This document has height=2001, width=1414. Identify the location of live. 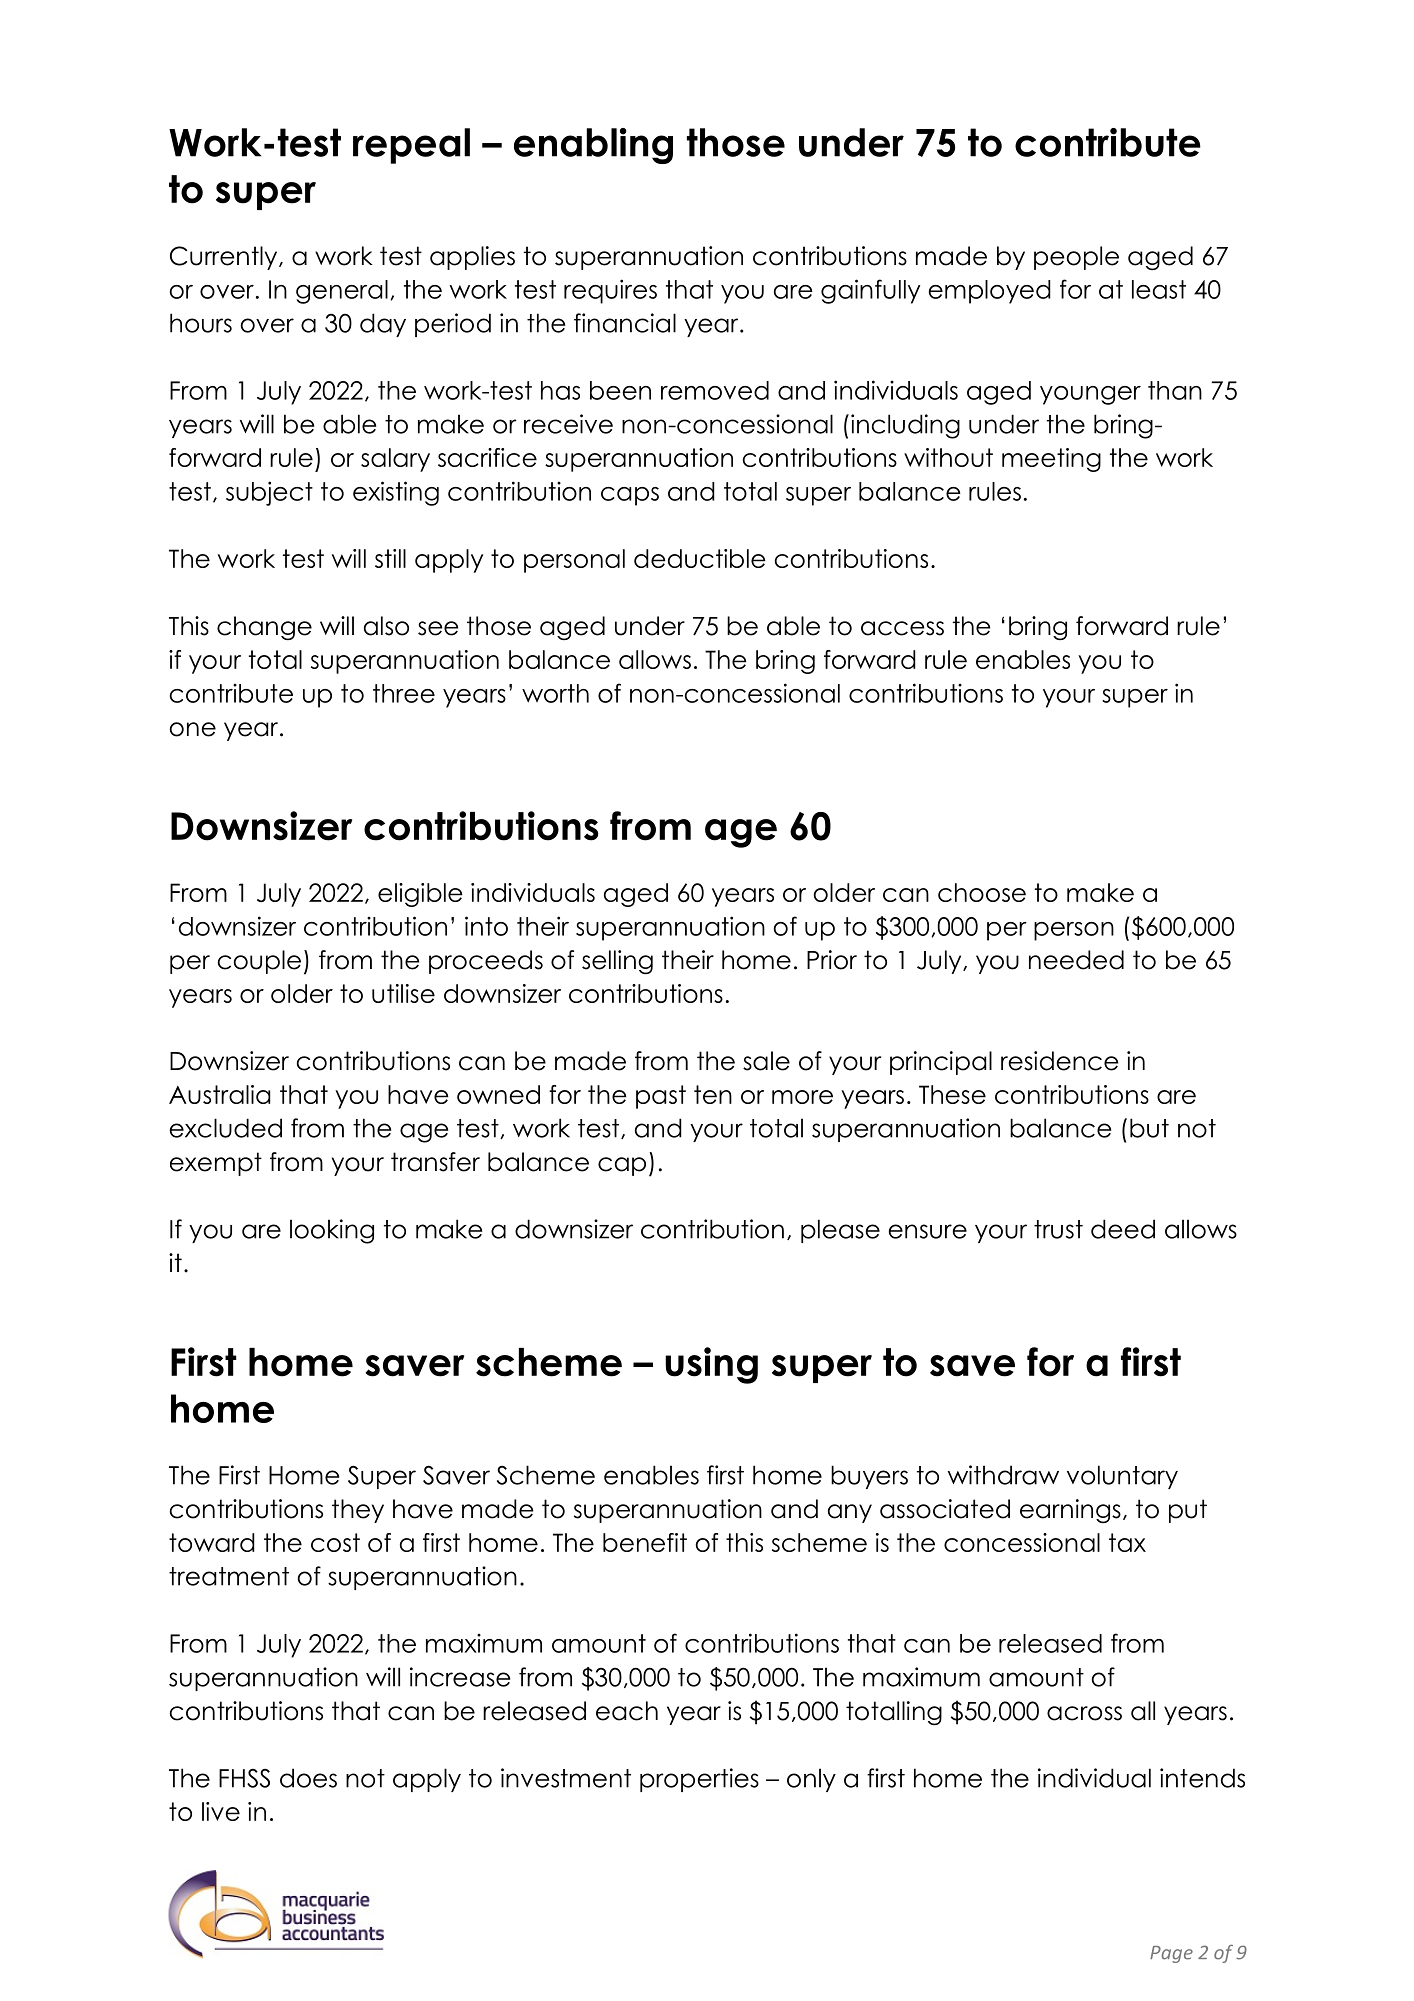
(221, 1811).
